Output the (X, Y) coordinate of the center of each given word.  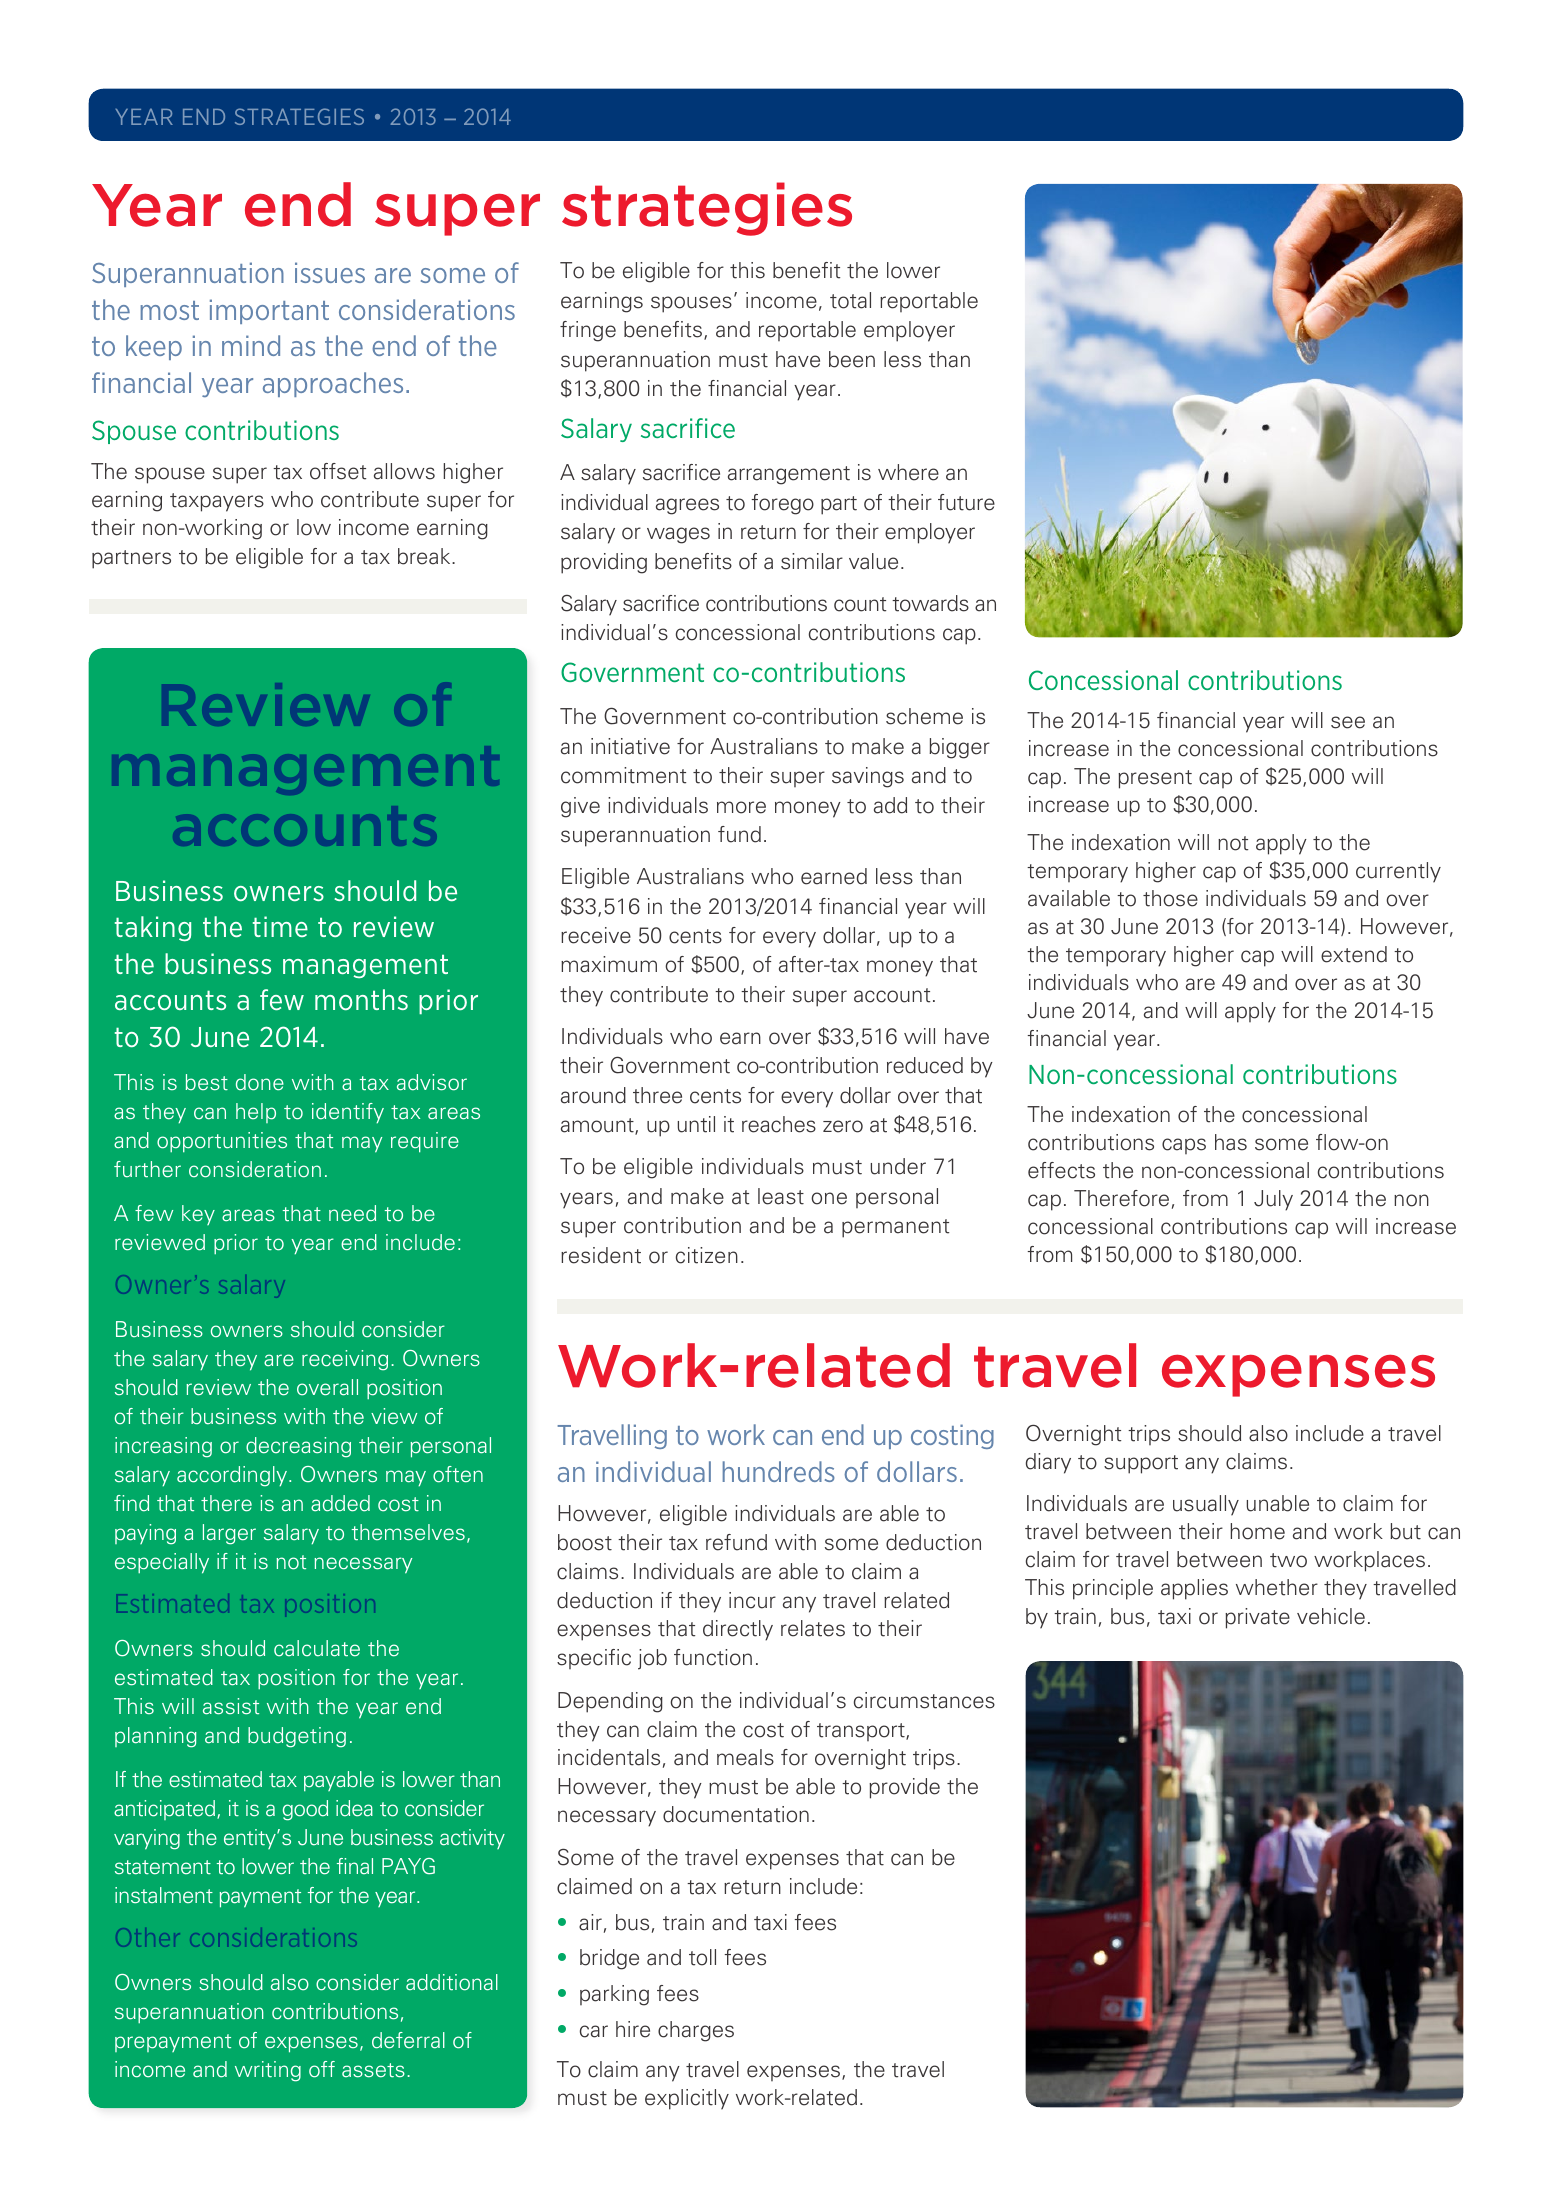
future (966, 502)
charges (696, 2031)
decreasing (298, 1447)
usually (1206, 1505)
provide (904, 1788)
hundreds (779, 1471)
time (280, 926)
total (850, 300)
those (1170, 898)
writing (268, 2071)
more (741, 807)
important (269, 311)
